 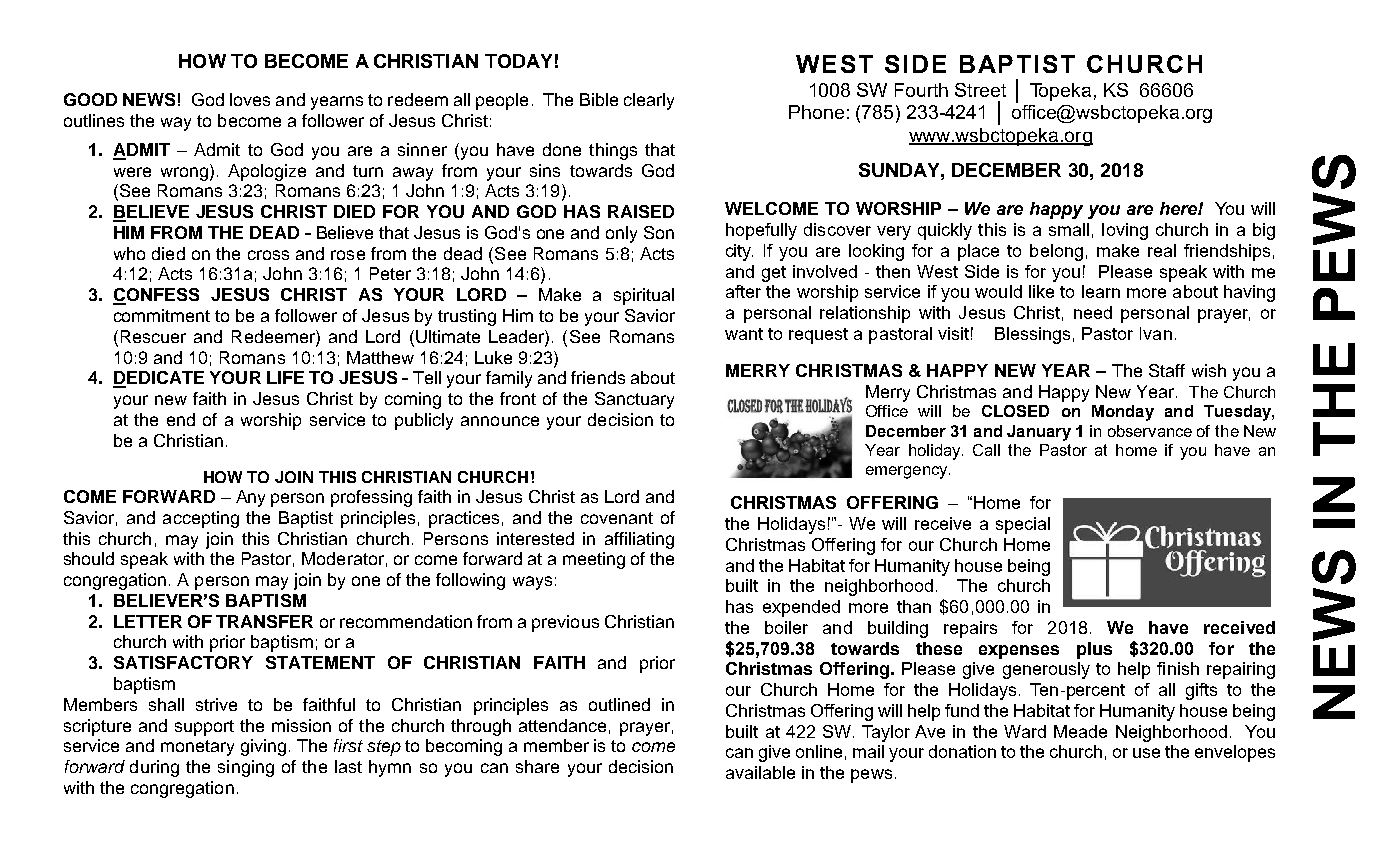 I want to click on Meade, so click(x=1080, y=731).
